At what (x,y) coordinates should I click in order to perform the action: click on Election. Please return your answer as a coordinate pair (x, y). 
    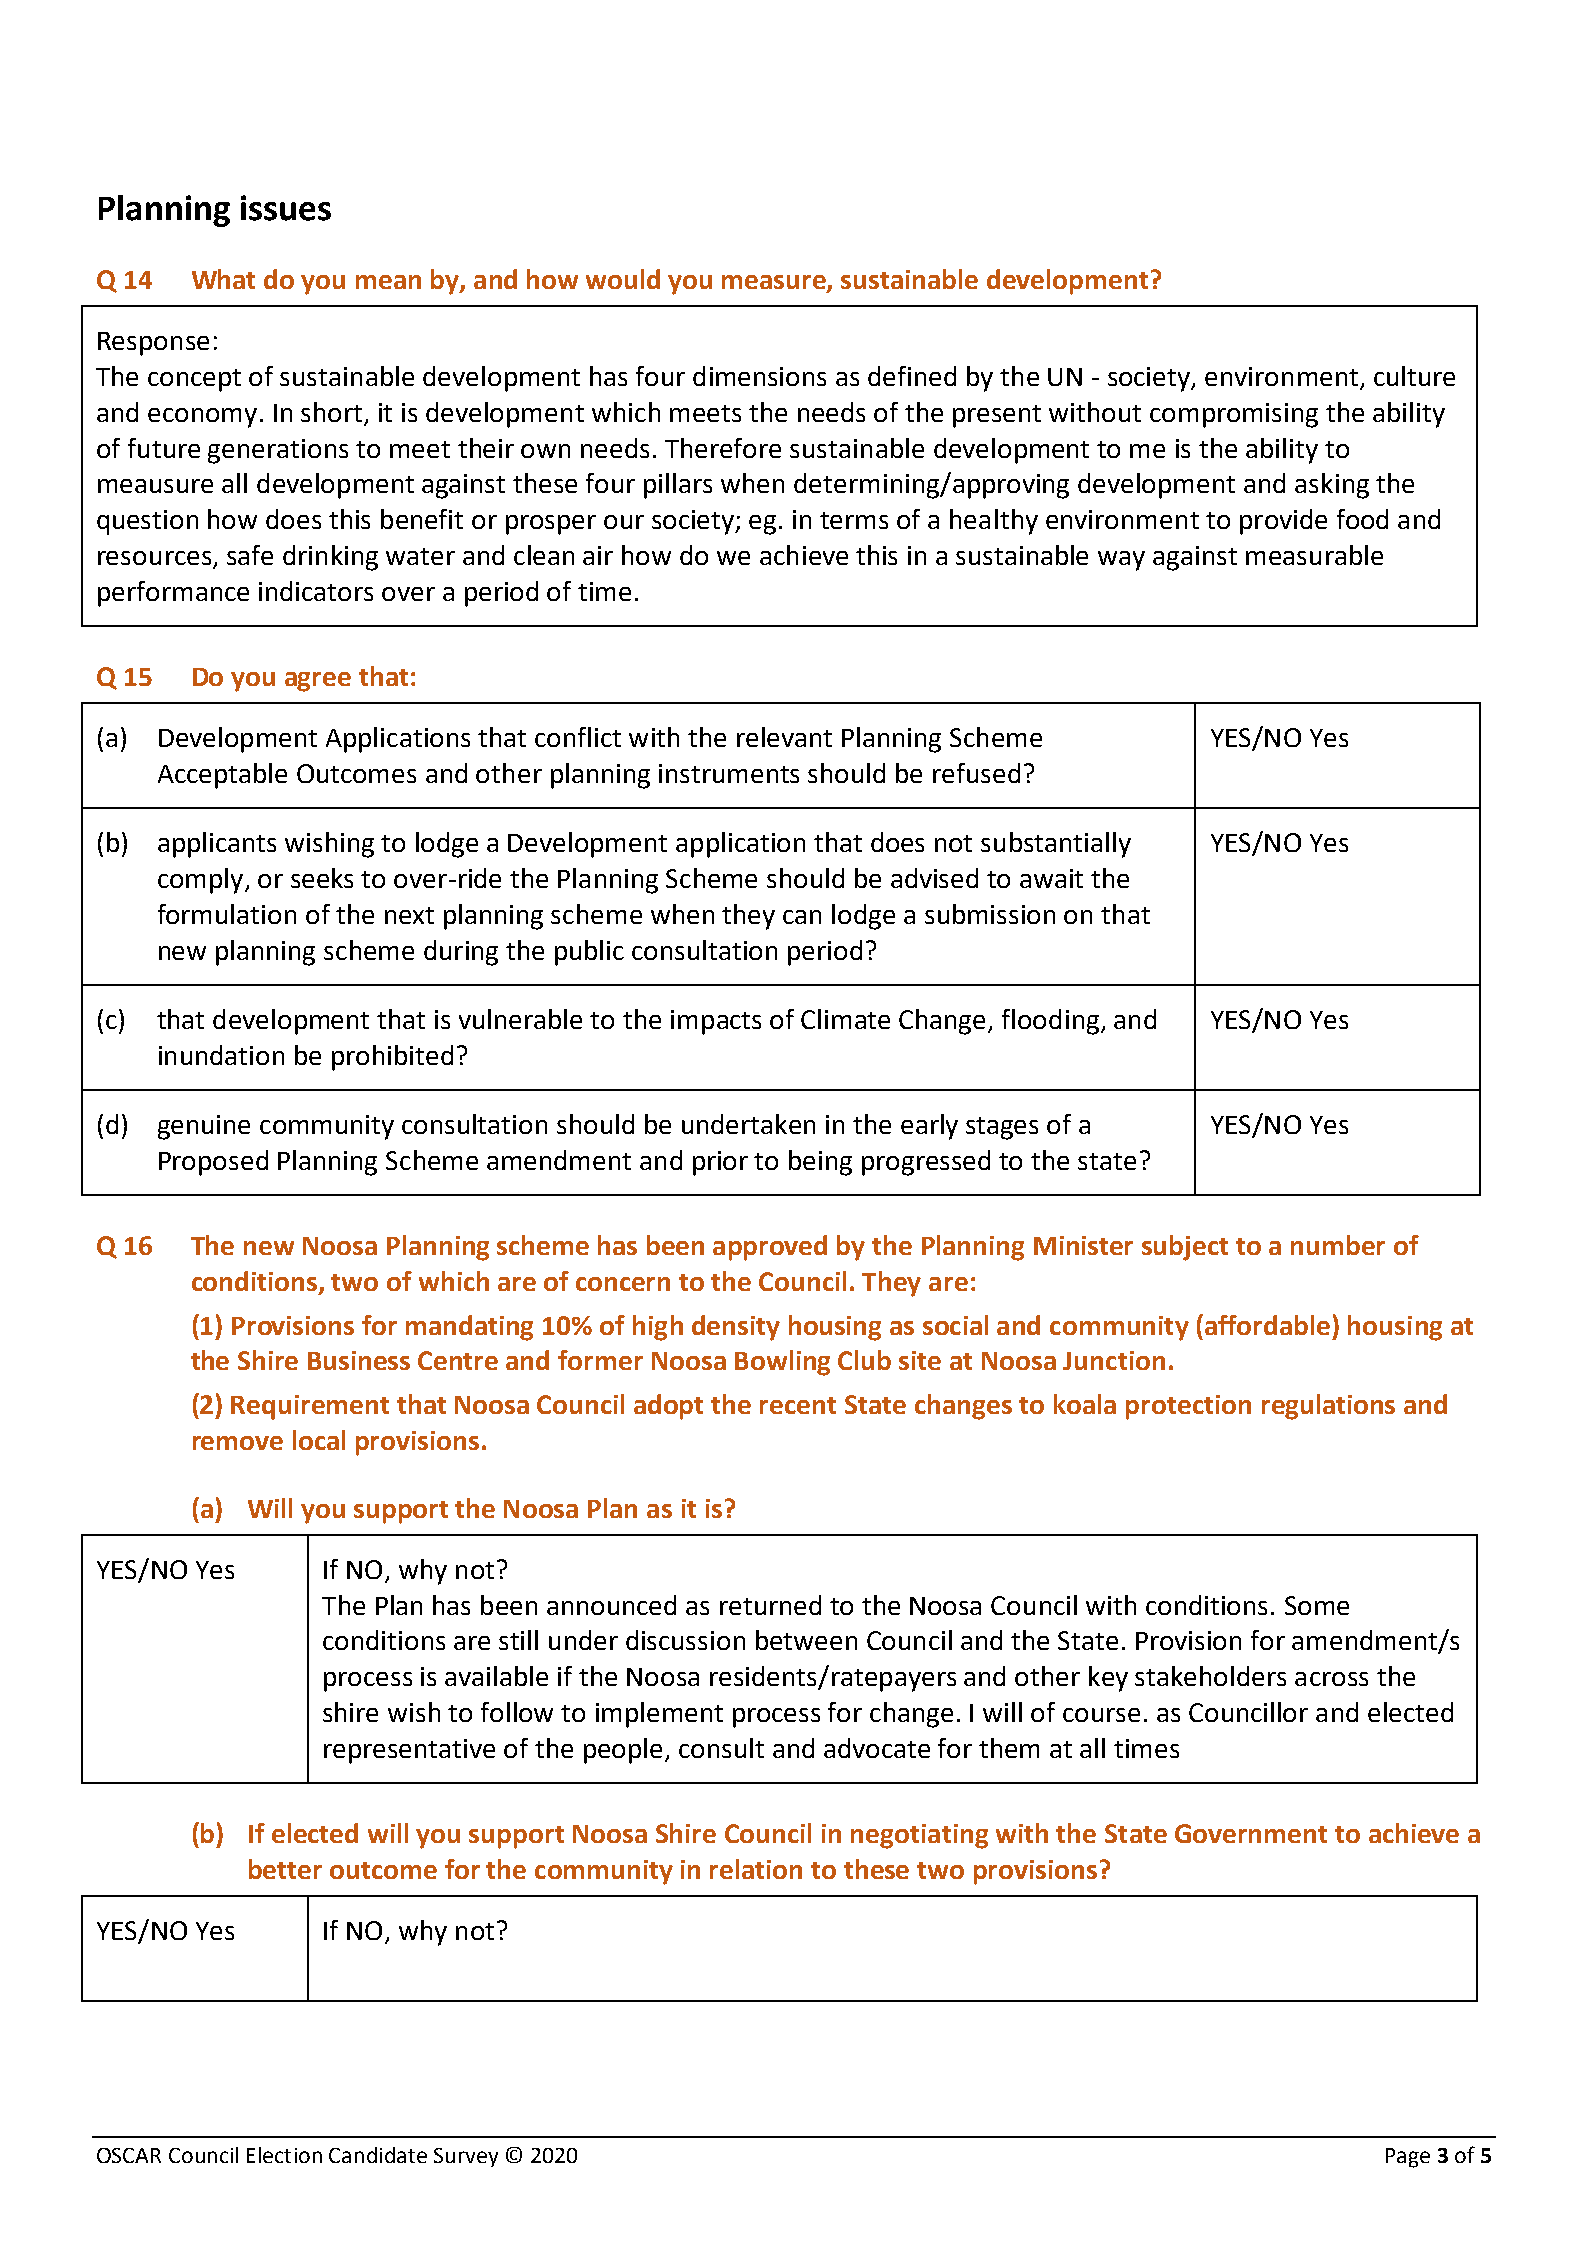
    Looking at the image, I should click on (284, 2155).
